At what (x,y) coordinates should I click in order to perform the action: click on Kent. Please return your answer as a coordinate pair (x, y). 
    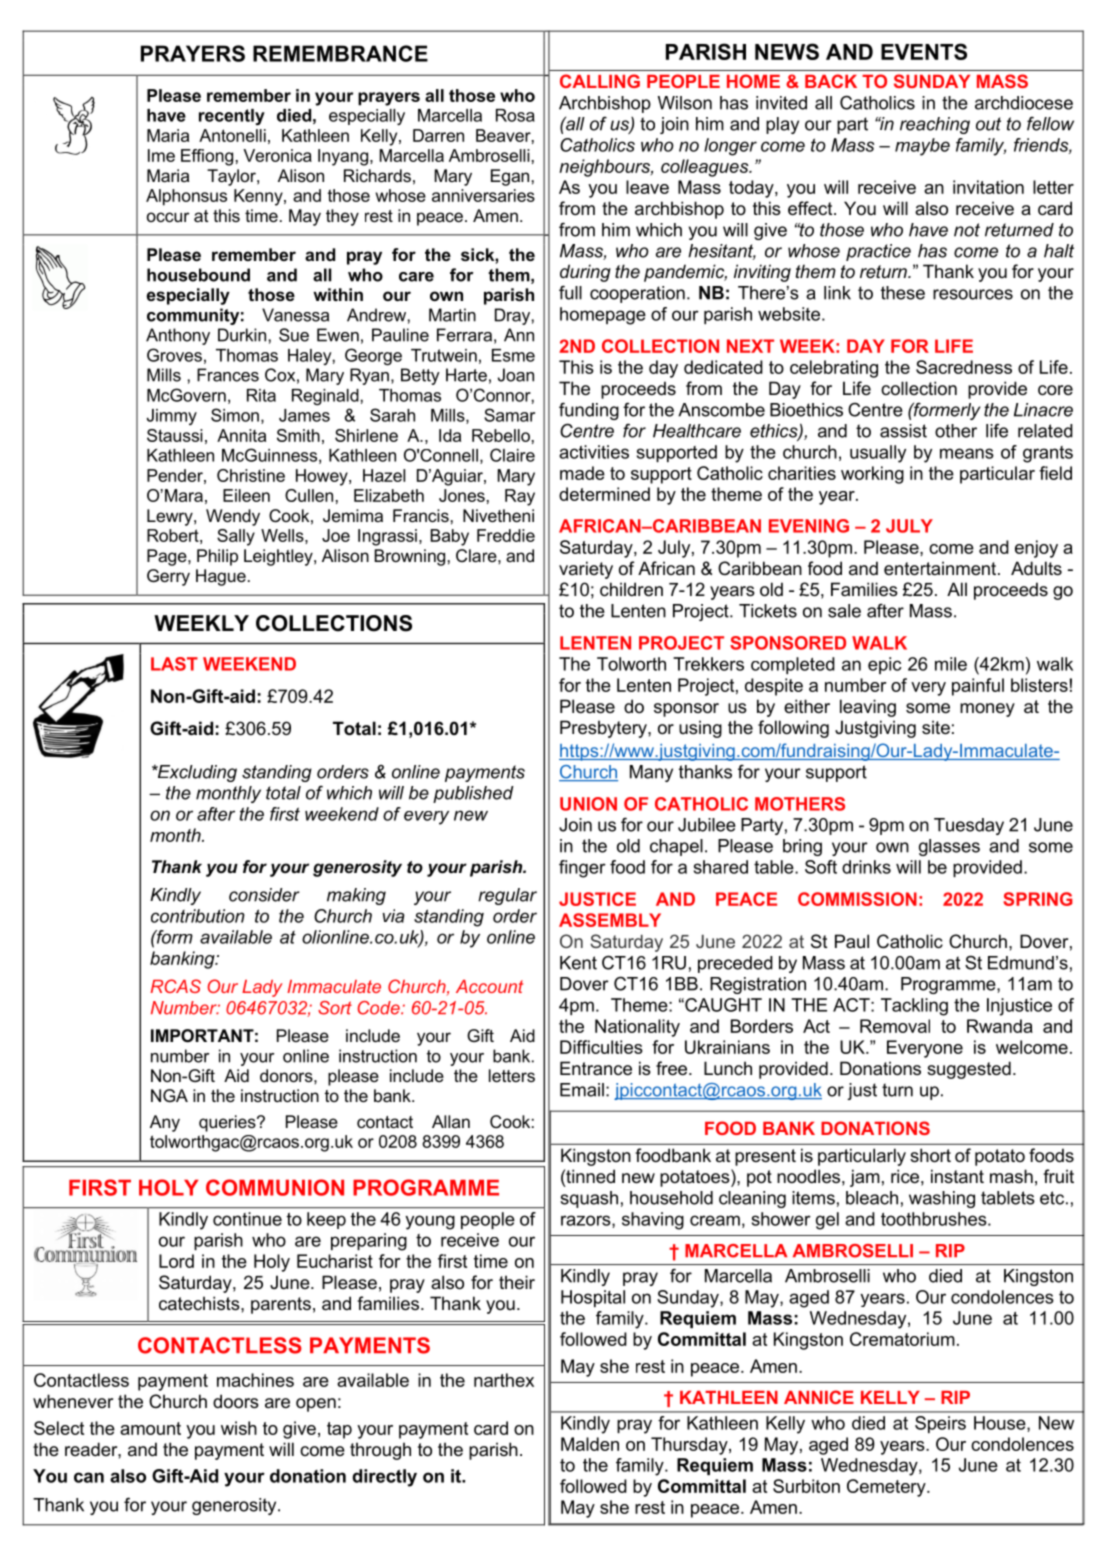
    Looking at the image, I should click on (578, 963).
